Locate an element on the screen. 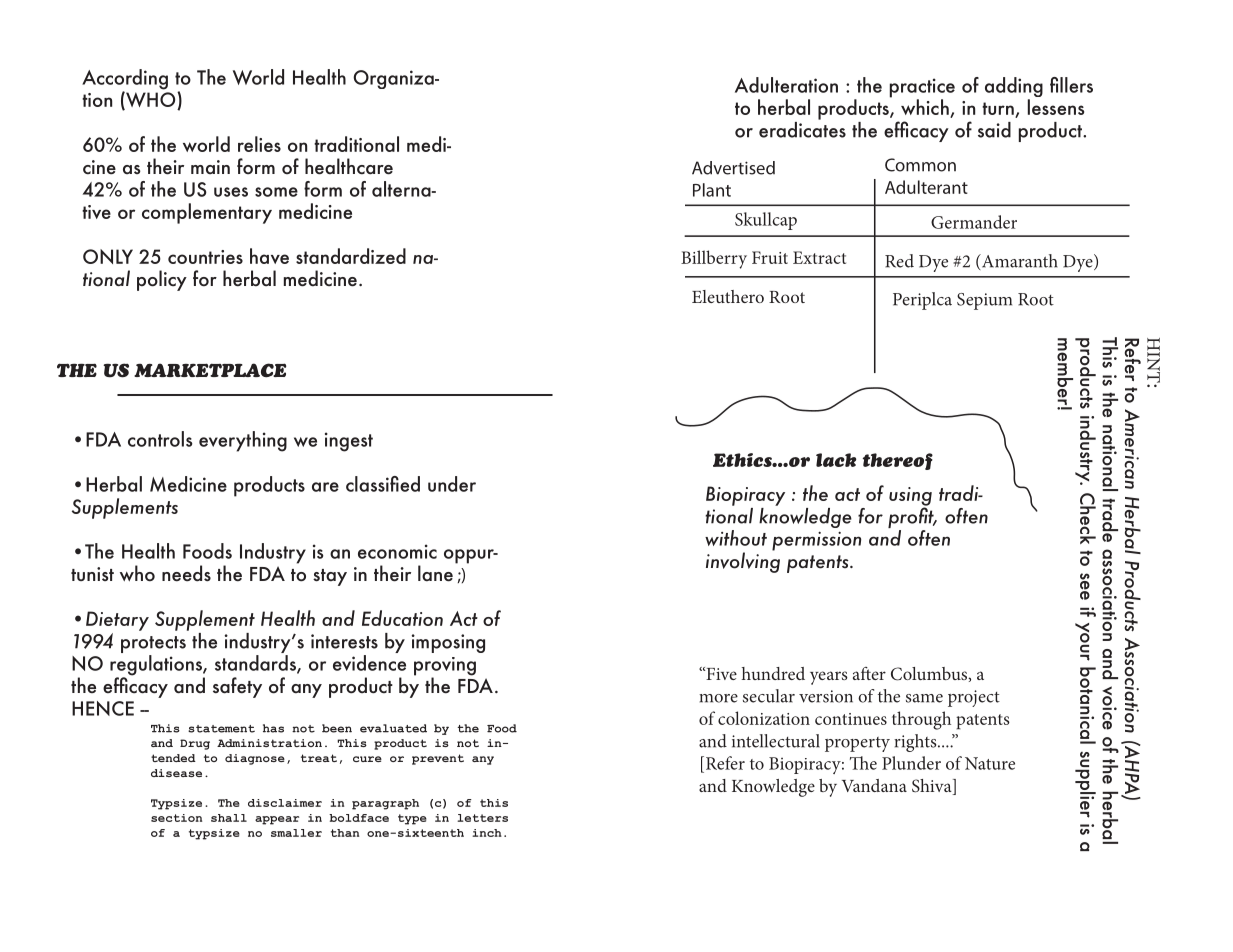 The height and width of the screenshot is (952, 1233). permission is located at coordinates (816, 541).
